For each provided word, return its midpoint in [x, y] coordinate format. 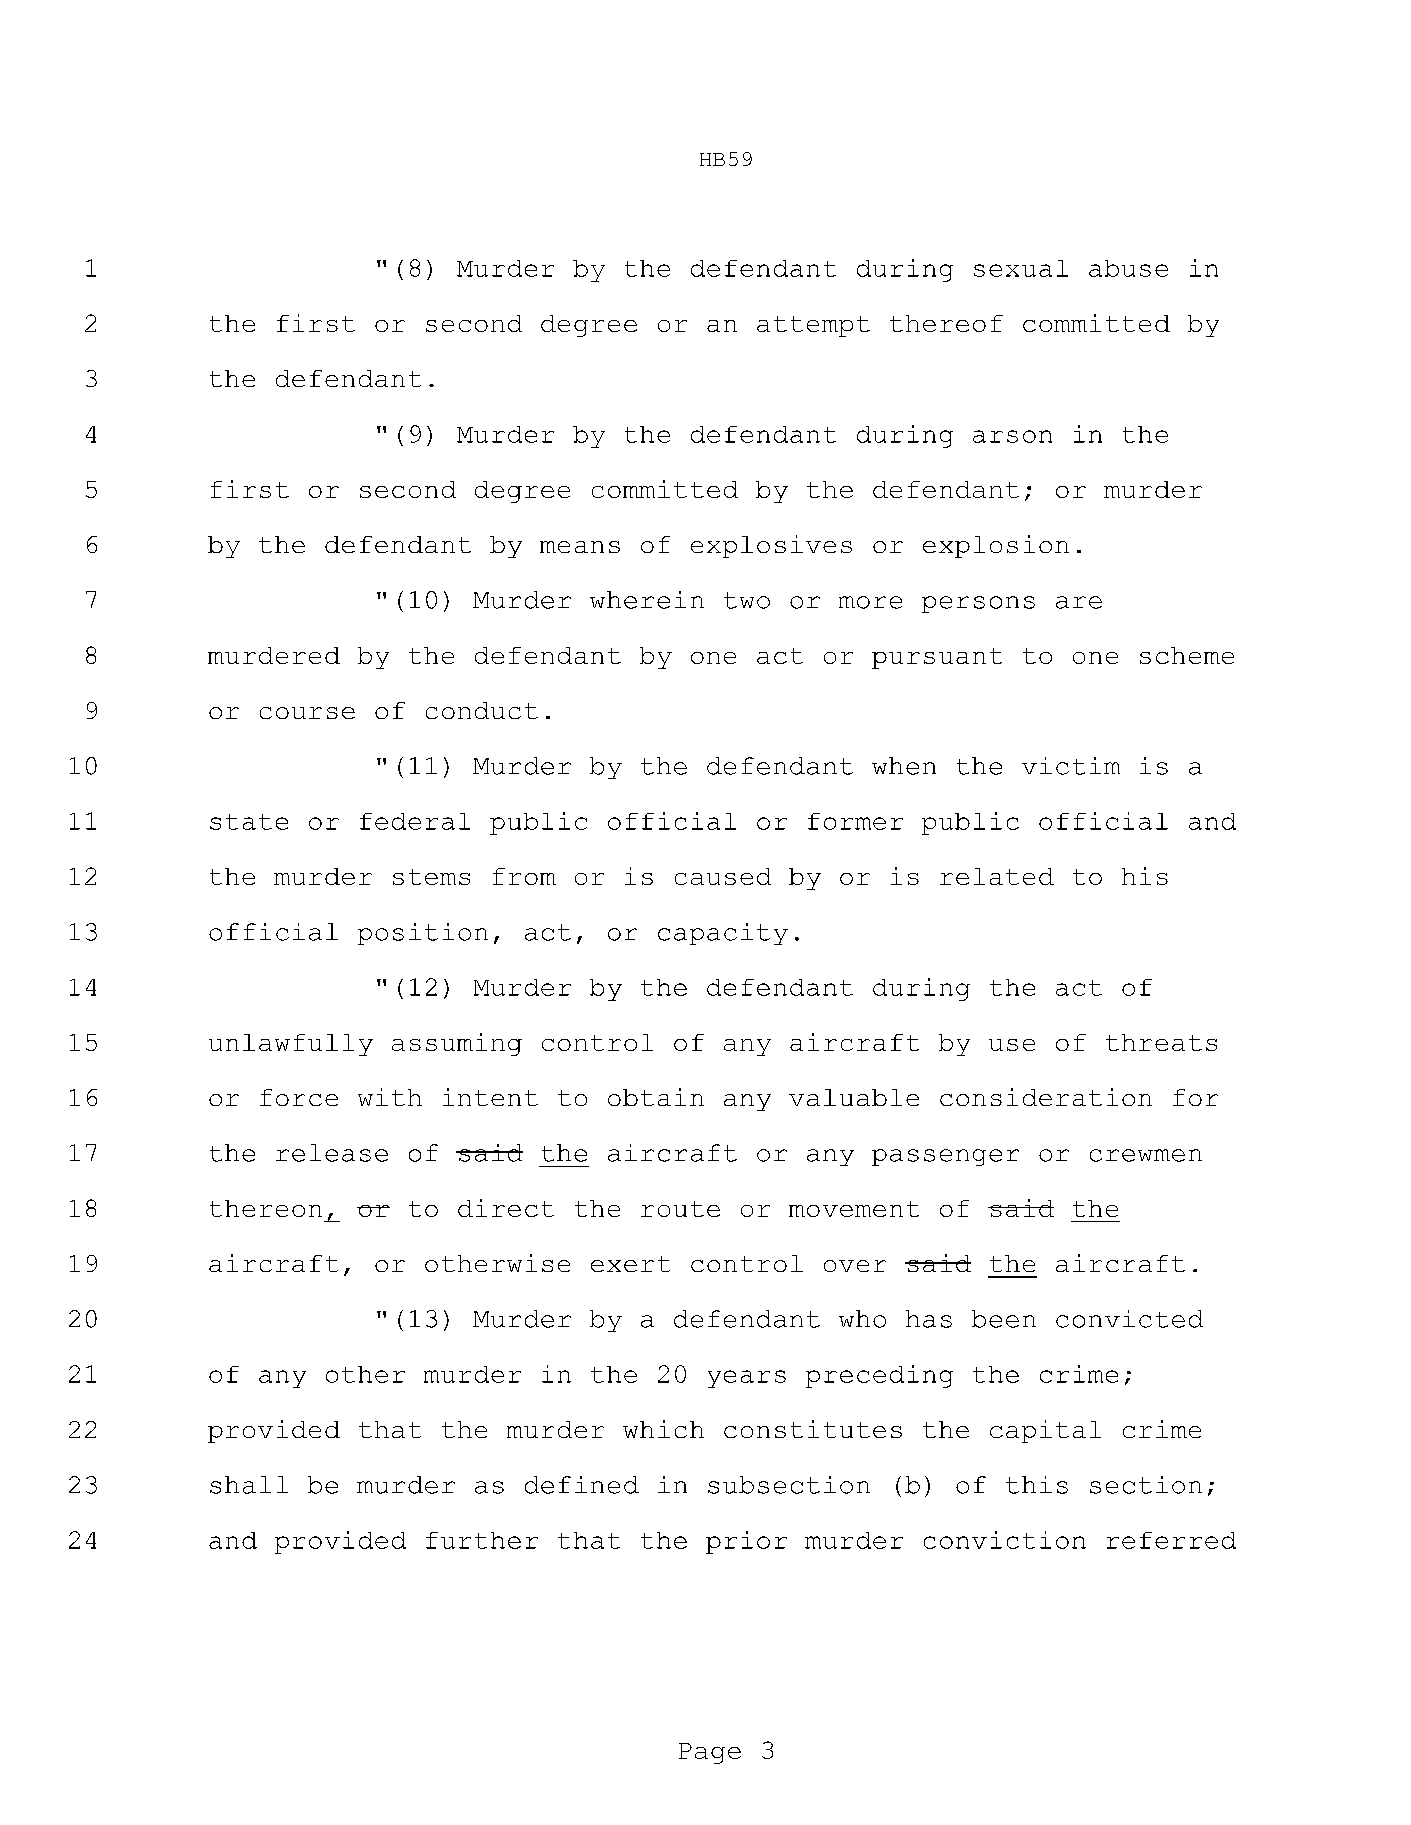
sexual [1021, 268]
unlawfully [291, 1045]
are [1079, 602]
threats [1161, 1042]
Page [710, 1753]
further [482, 1540]
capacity [723, 934]
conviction [1005, 1540]
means [580, 547]
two [747, 600]
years [747, 1379]
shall [249, 1485]
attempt [813, 326]
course [307, 713]
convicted [1129, 1319]
